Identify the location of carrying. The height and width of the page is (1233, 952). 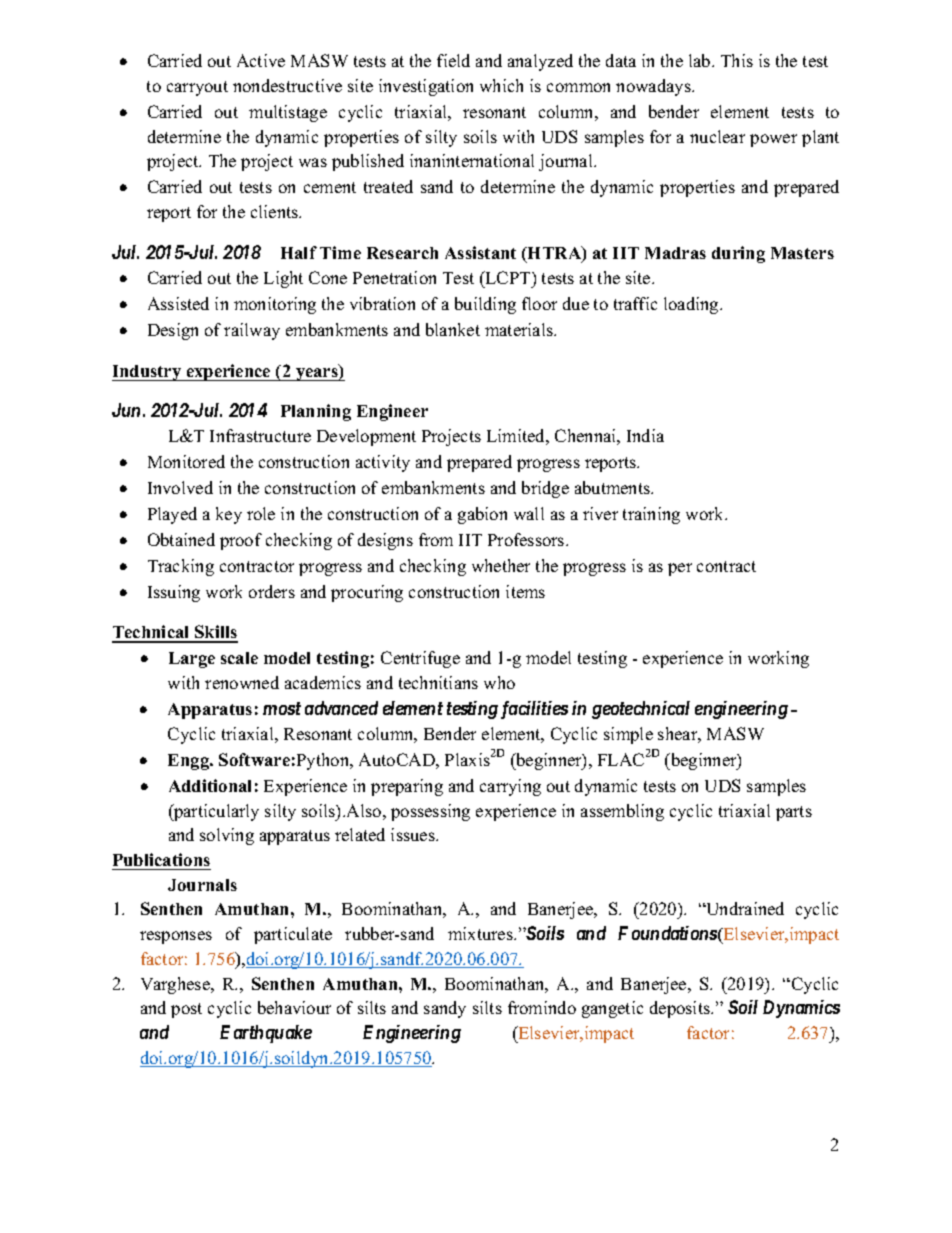
(510, 787).
